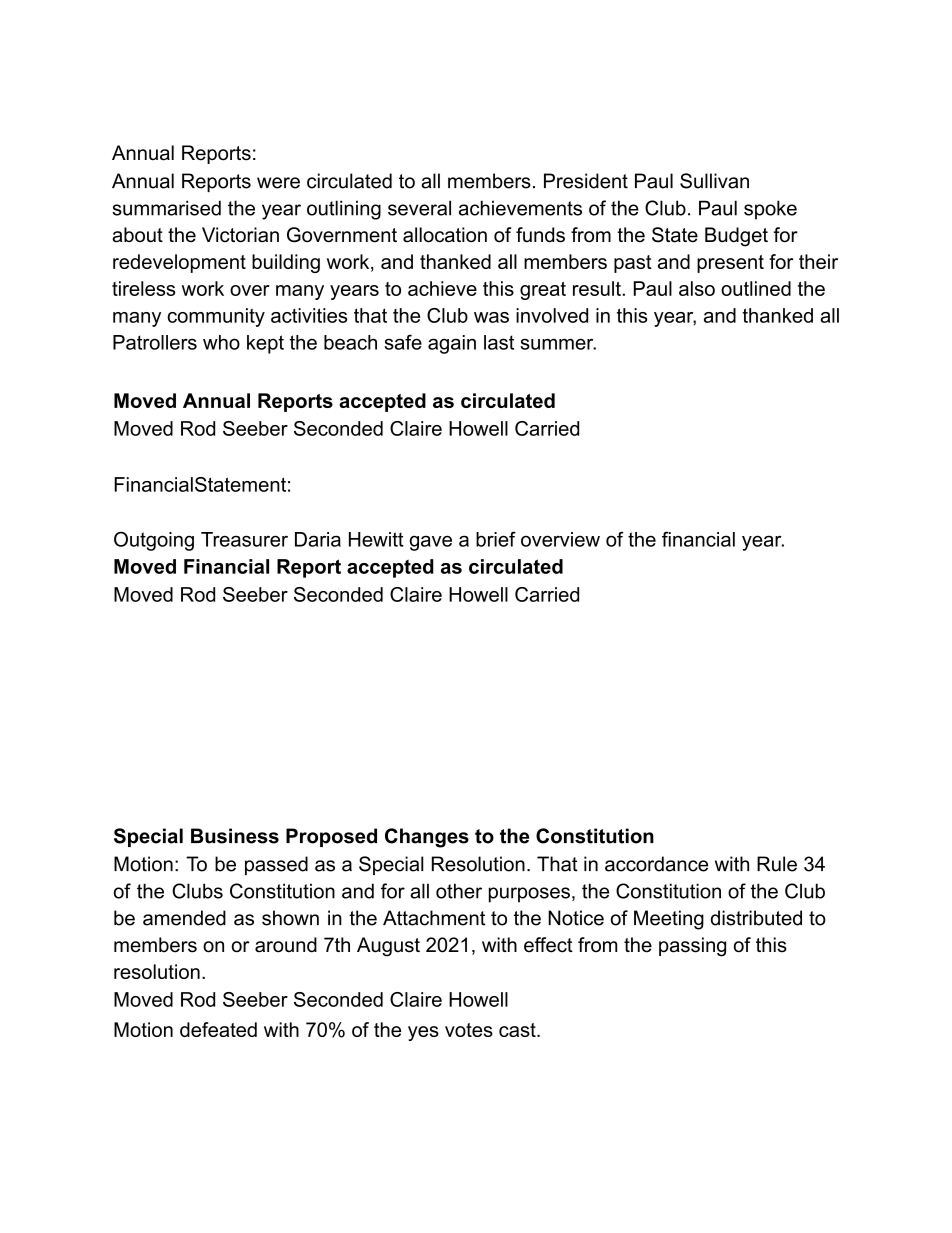  I want to click on votes, so click(469, 1030).
